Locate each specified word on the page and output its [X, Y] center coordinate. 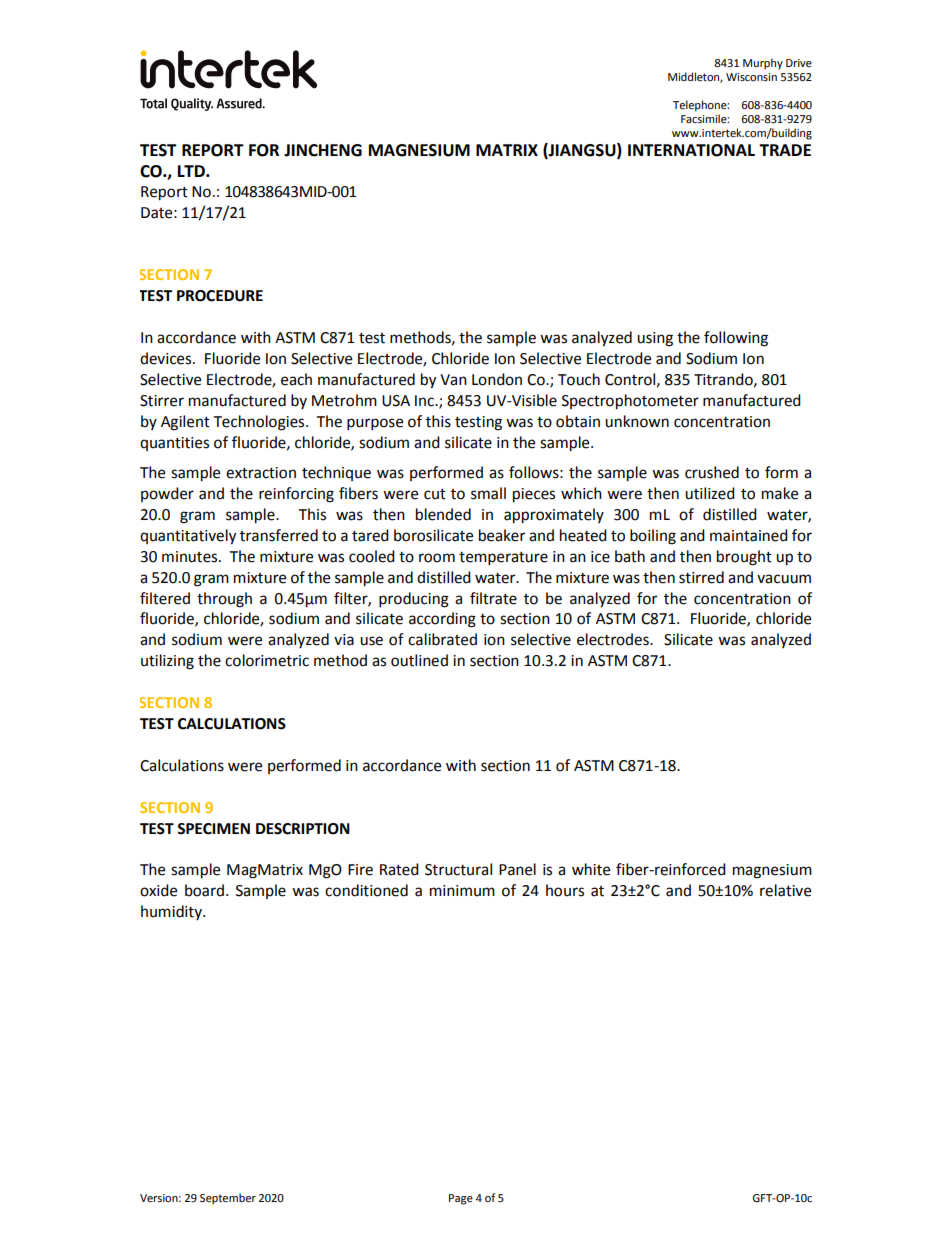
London [497, 379]
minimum [462, 891]
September [228, 1199]
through [224, 600]
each [296, 379]
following [736, 339]
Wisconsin [751, 77]
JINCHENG [323, 150]
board [204, 890]
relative [785, 890]
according [442, 620]
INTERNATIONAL [691, 150]
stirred [701, 577]
